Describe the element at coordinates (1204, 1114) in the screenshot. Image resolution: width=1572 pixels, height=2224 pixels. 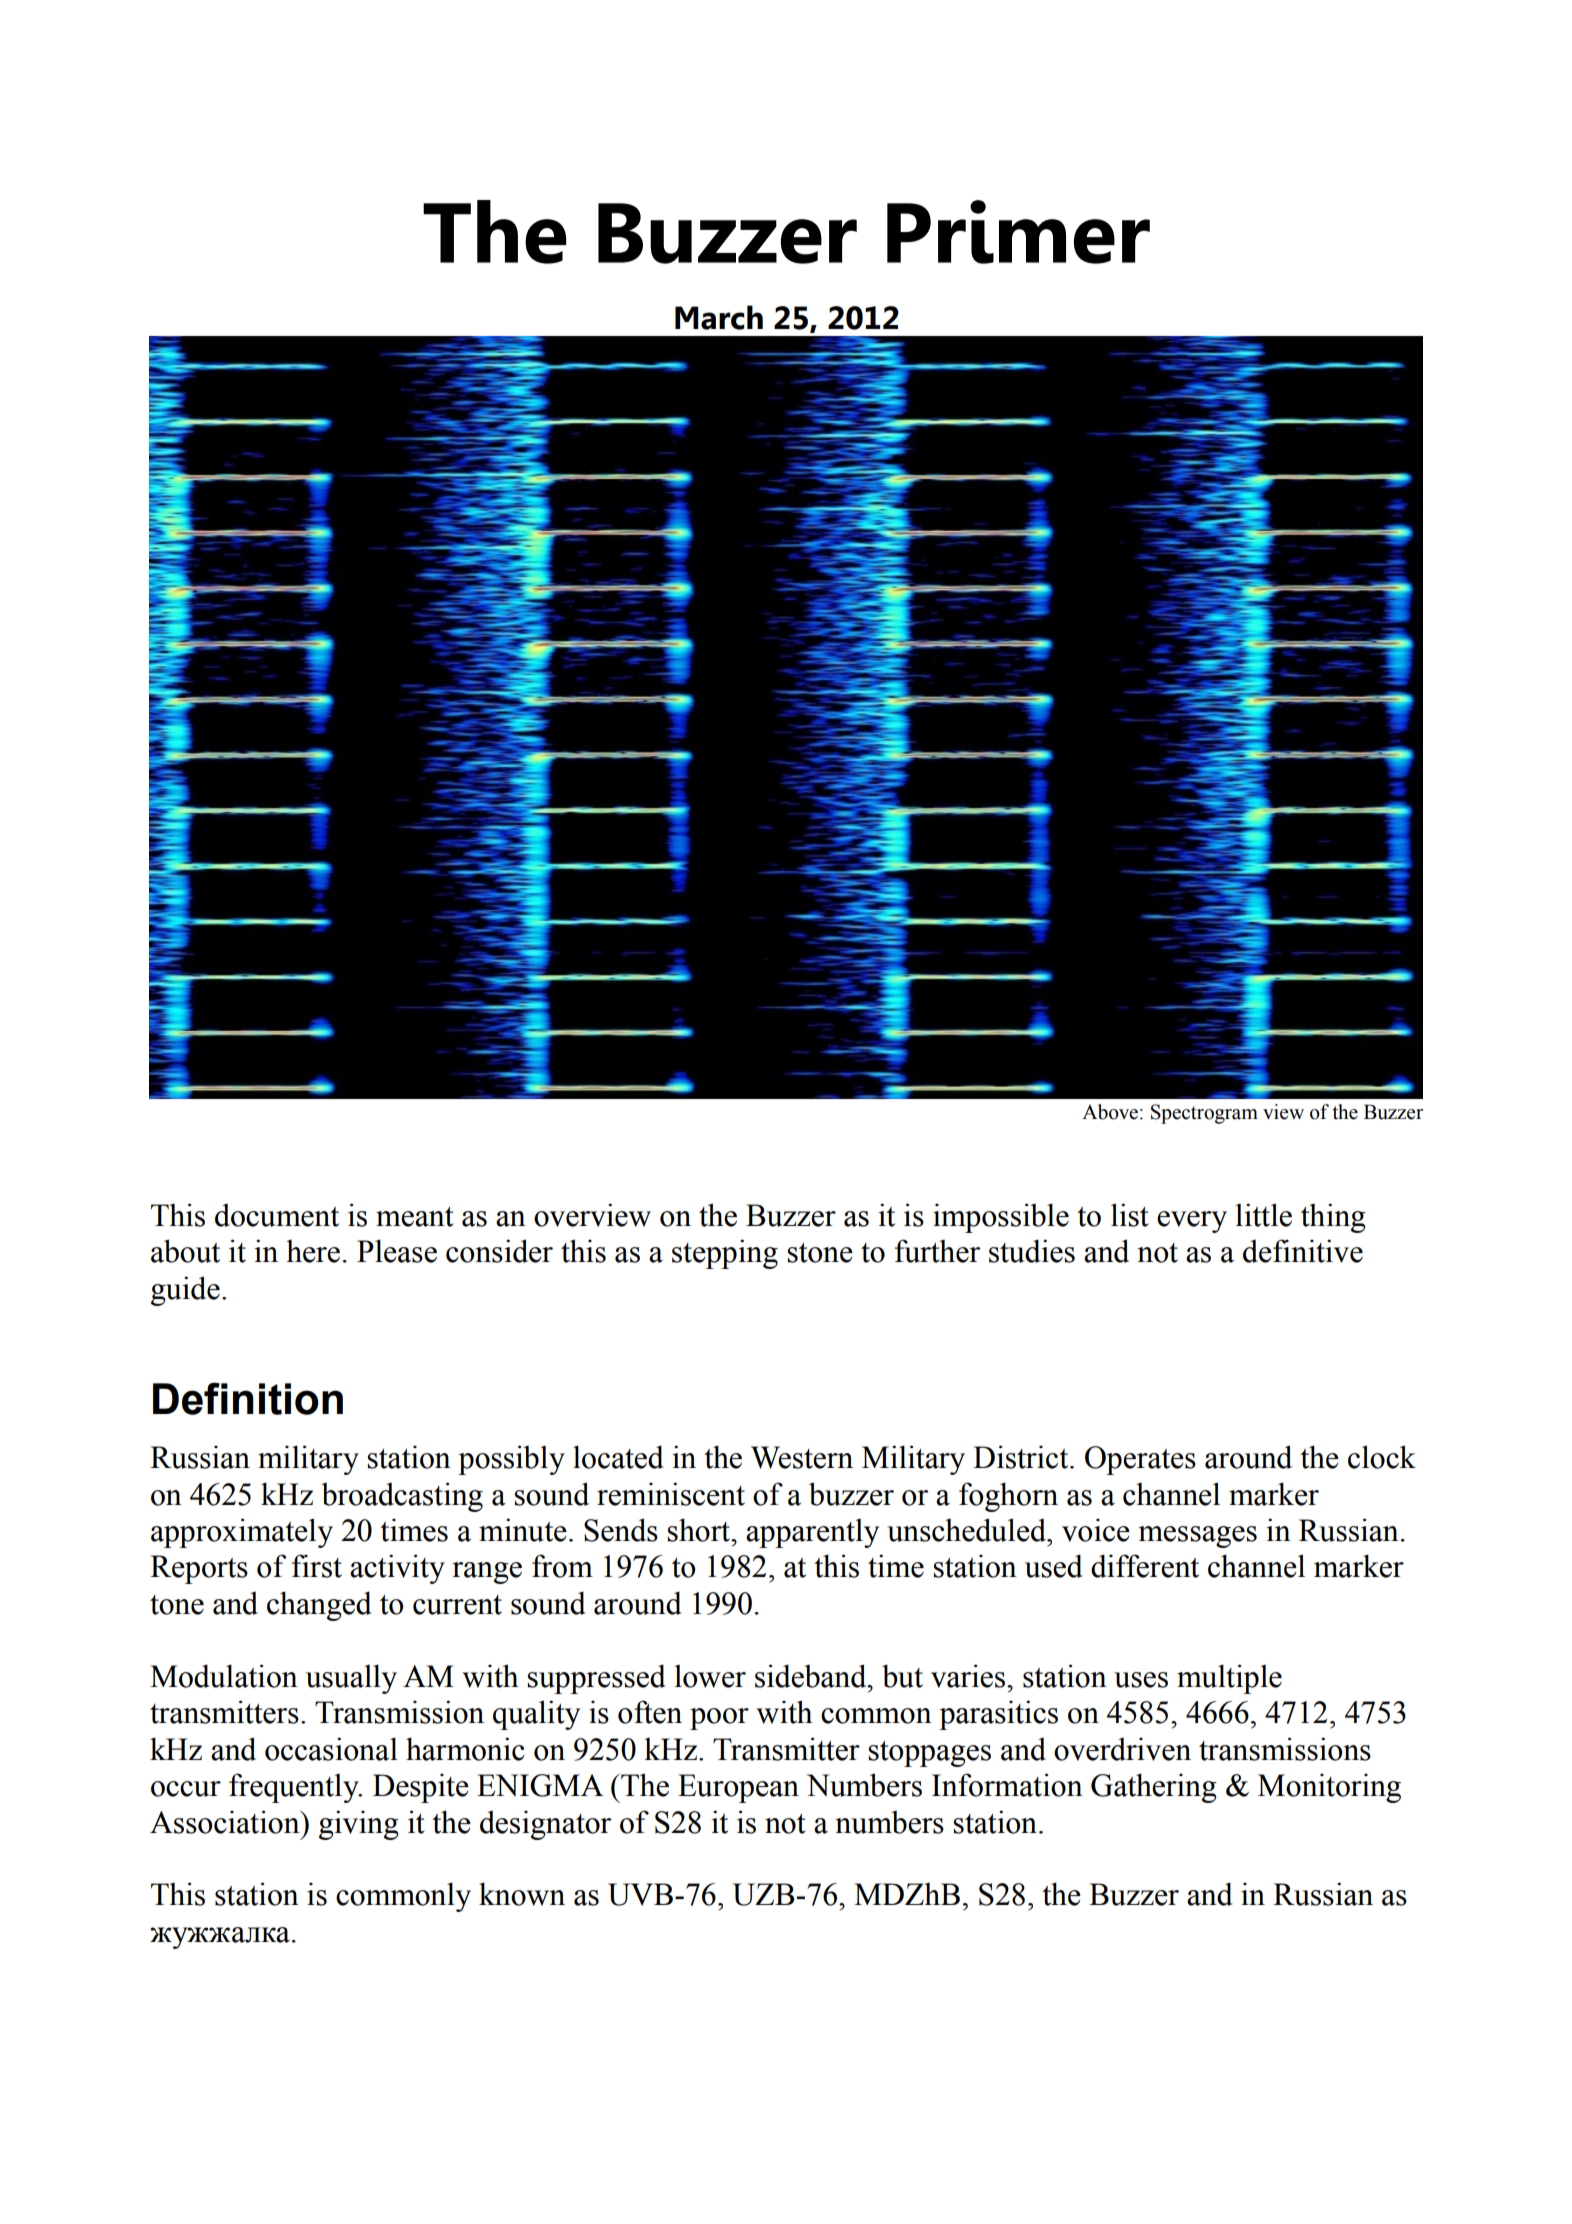
I see `Spectrogram` at that location.
